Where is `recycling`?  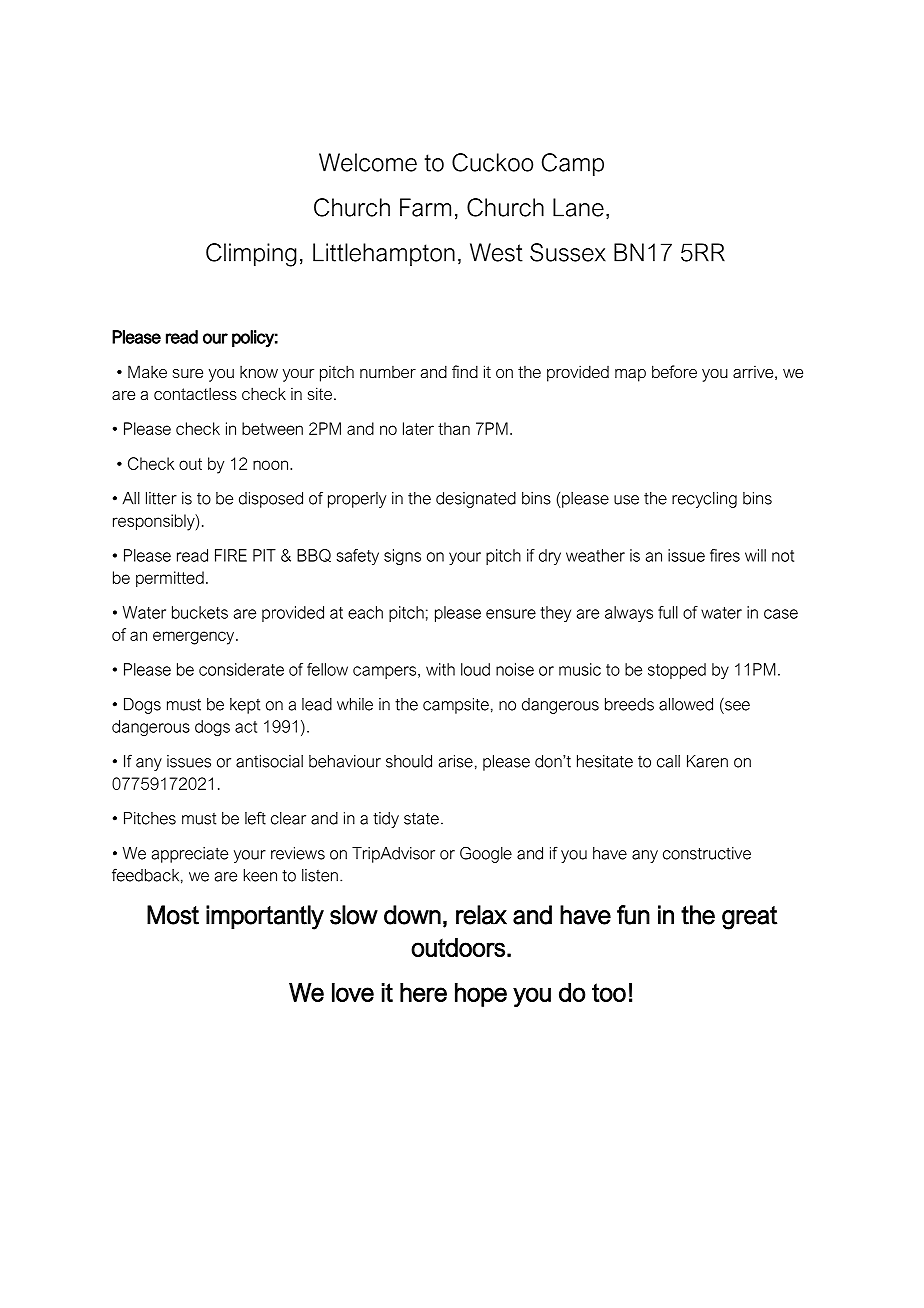 recycling is located at coordinates (704, 500).
